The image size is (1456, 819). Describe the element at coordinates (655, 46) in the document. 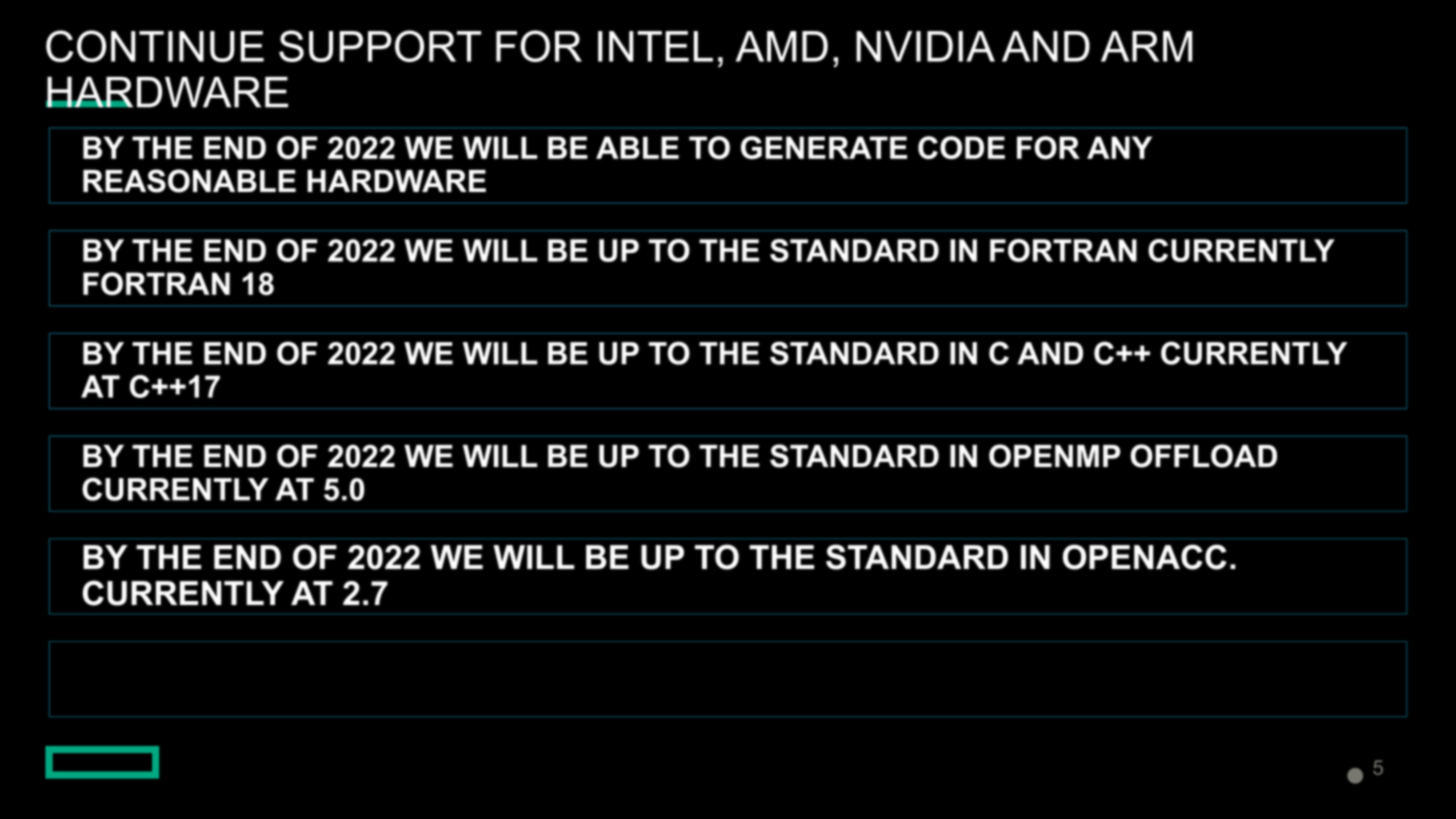

I see `INTEL` at that location.
